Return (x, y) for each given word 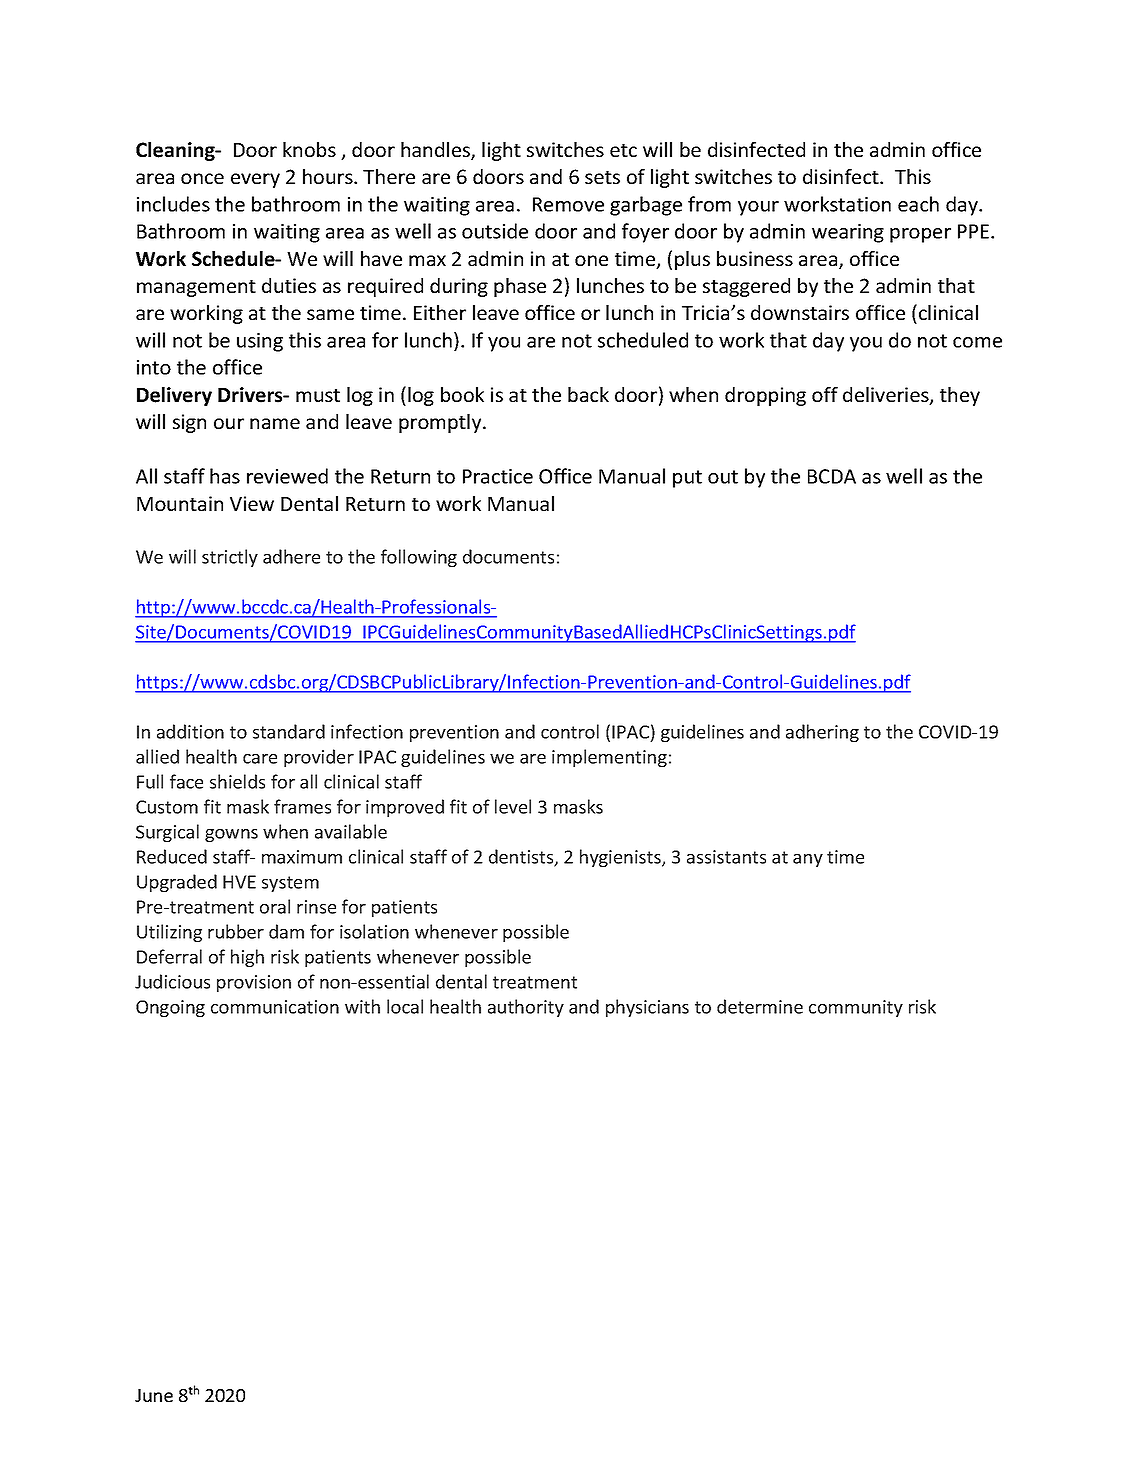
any (808, 860)
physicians (647, 1008)
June (154, 1395)
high (247, 958)
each (918, 204)
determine (760, 1006)
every (255, 180)
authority (526, 1008)
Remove (568, 204)
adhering (822, 733)
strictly (230, 558)
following (419, 558)
